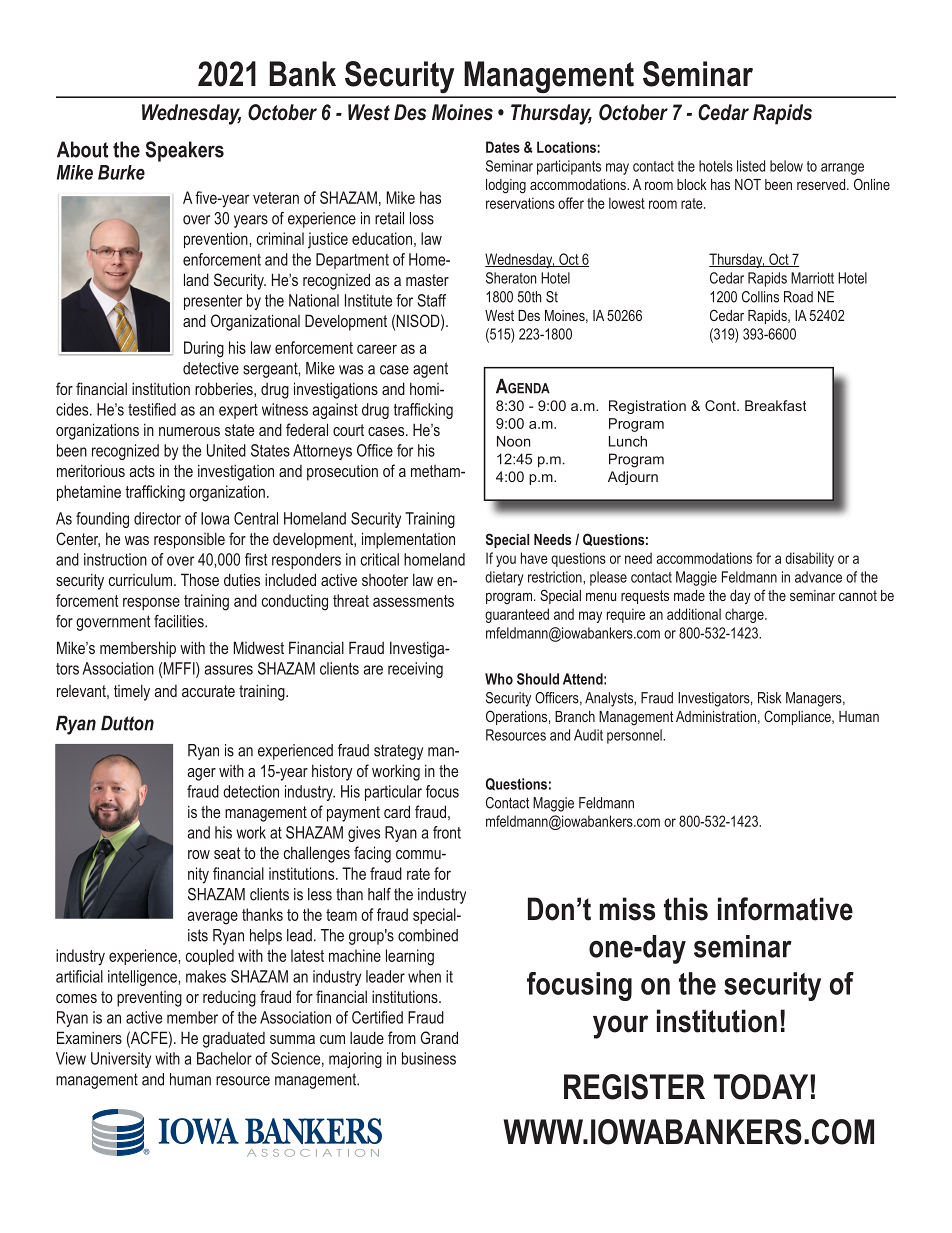  What do you see at coordinates (184, 151) in the screenshot?
I see `Speakers` at bounding box center [184, 151].
